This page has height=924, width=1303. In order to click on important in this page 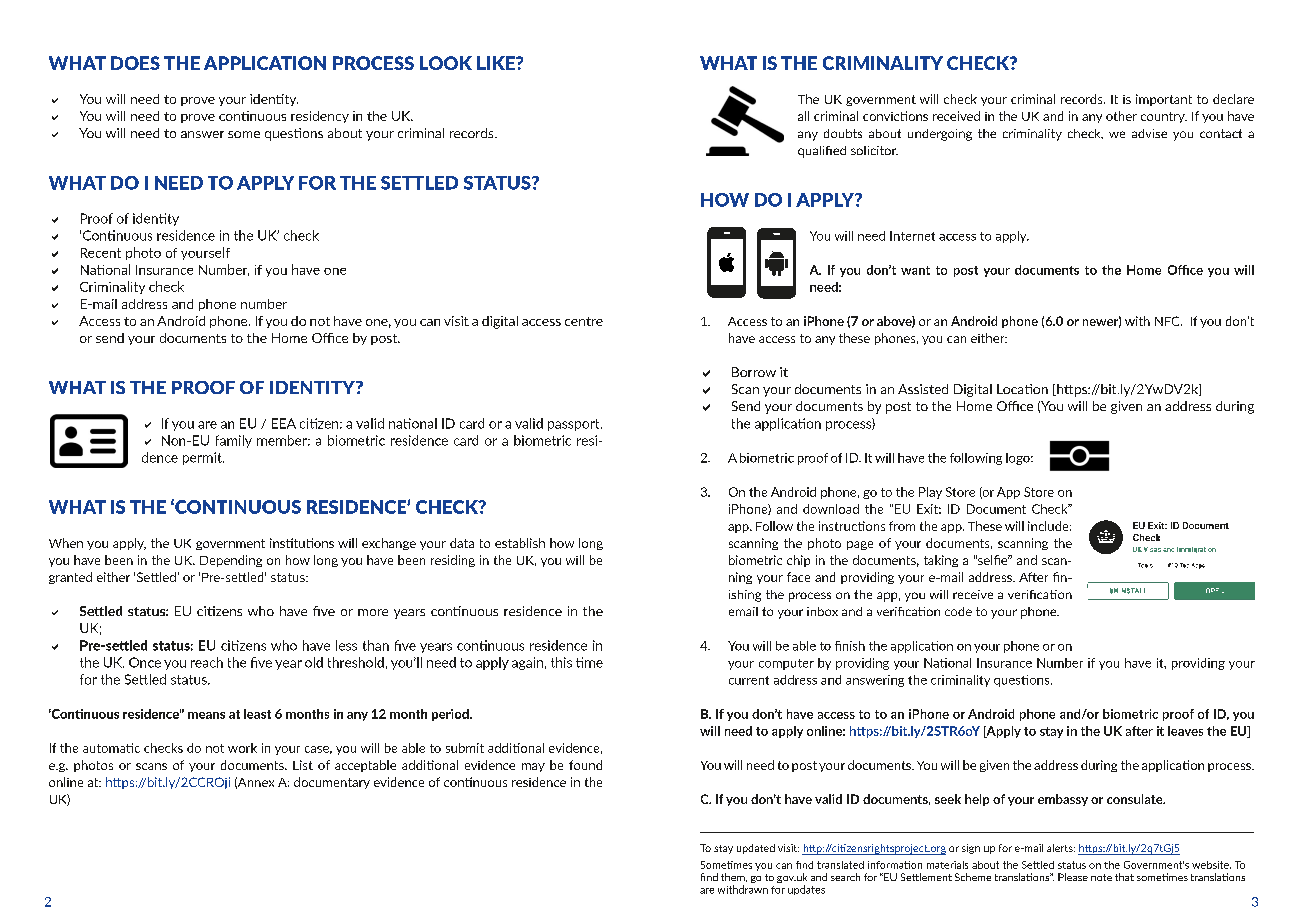, I will do `click(1164, 100)`.
